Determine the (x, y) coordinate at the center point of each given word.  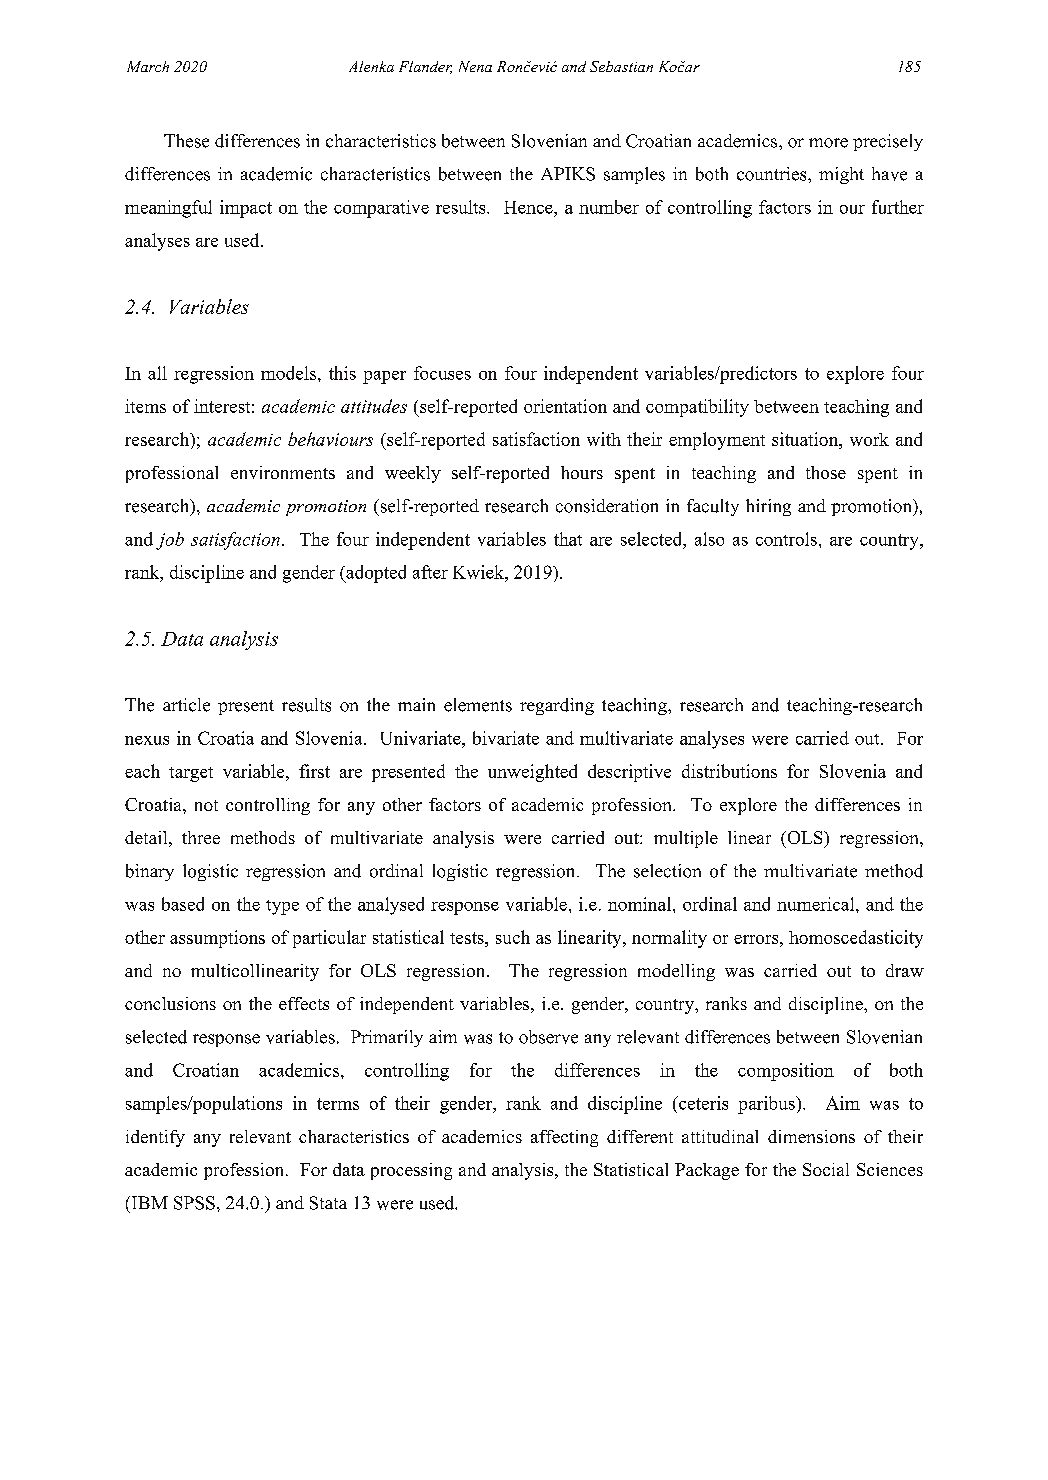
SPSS (194, 1203)
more (828, 143)
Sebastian (621, 66)
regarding (557, 706)
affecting (564, 1138)
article (186, 705)
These (186, 141)
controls (786, 539)
